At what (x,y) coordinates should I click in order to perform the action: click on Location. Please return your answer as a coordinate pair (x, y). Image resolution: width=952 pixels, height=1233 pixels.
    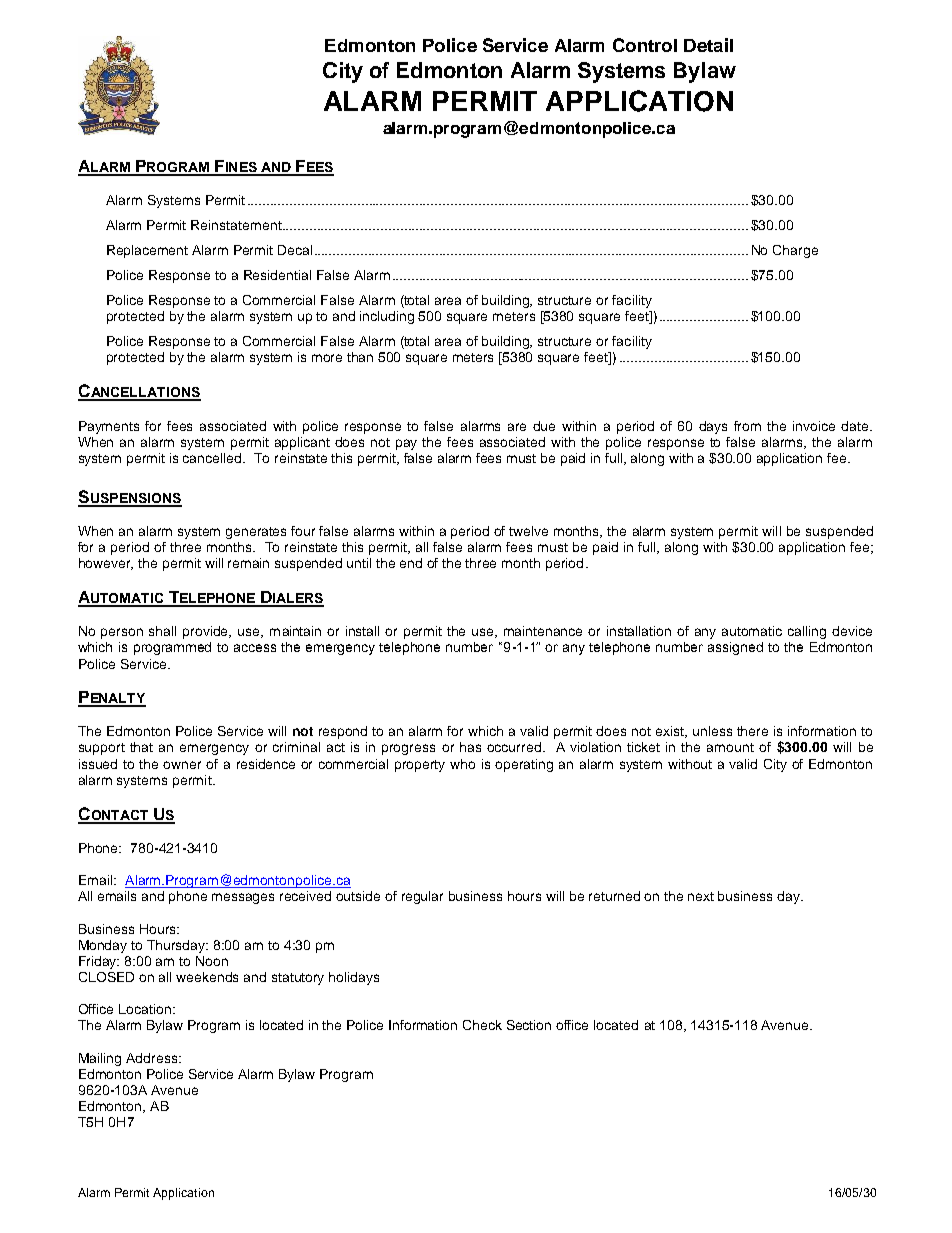
    Looking at the image, I should click on (145, 1009).
